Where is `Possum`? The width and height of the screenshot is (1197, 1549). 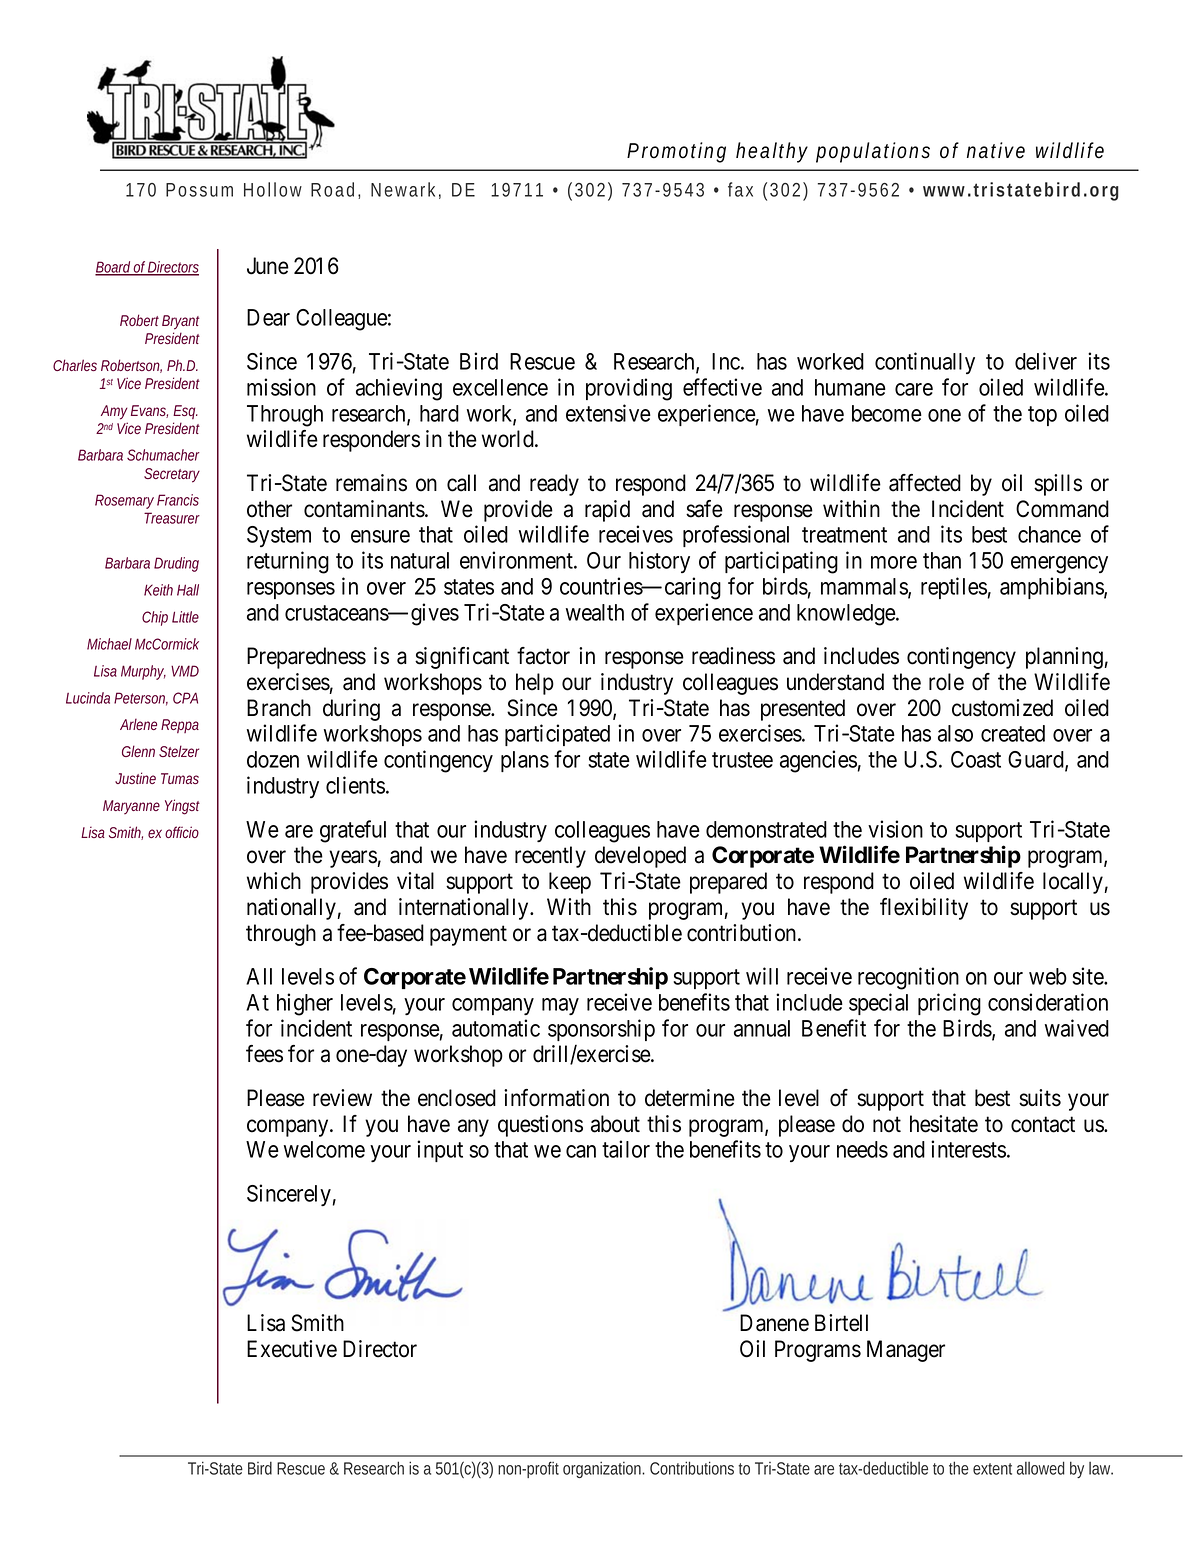
Possum is located at coordinates (199, 190).
